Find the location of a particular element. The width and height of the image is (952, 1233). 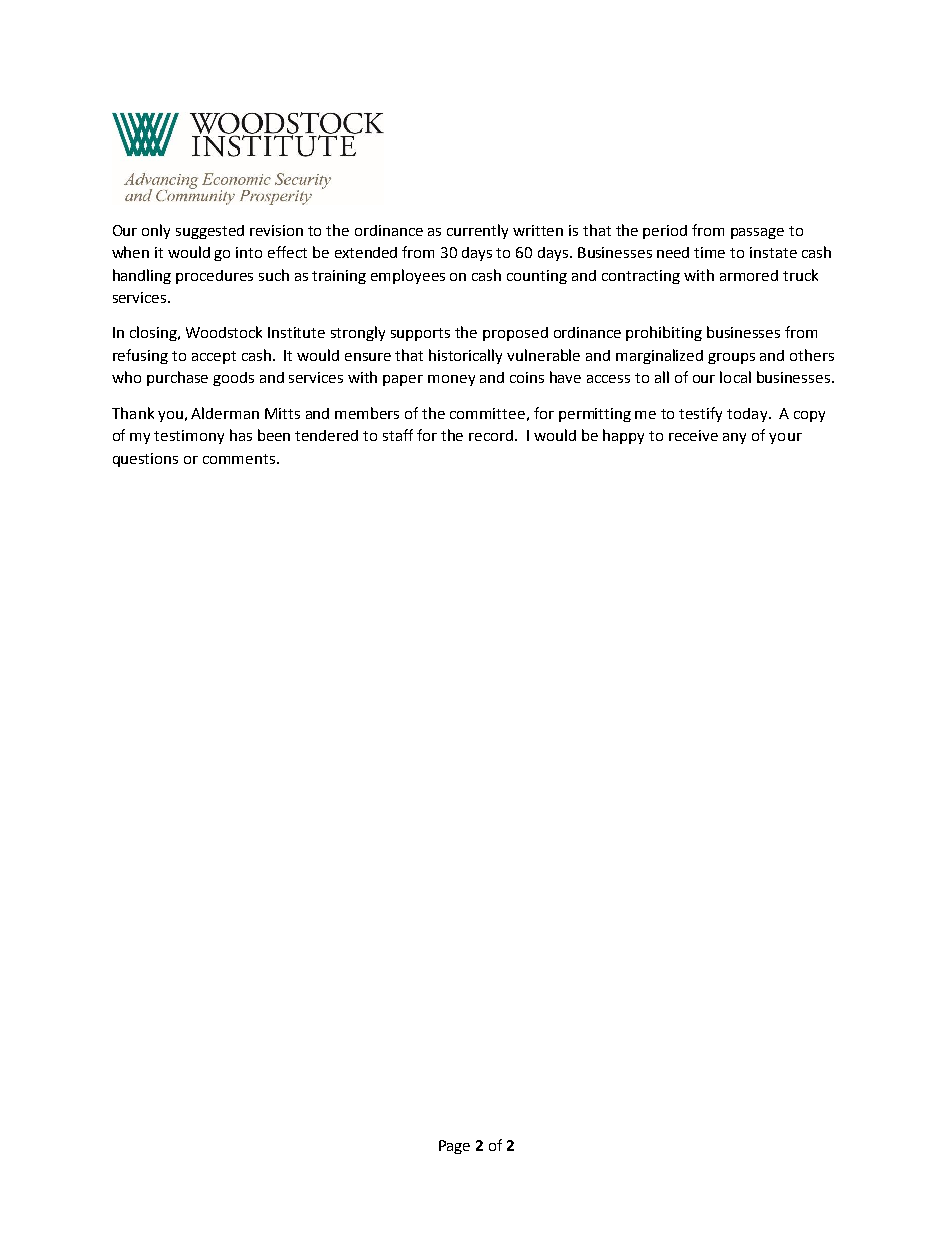

your is located at coordinates (785, 438).
